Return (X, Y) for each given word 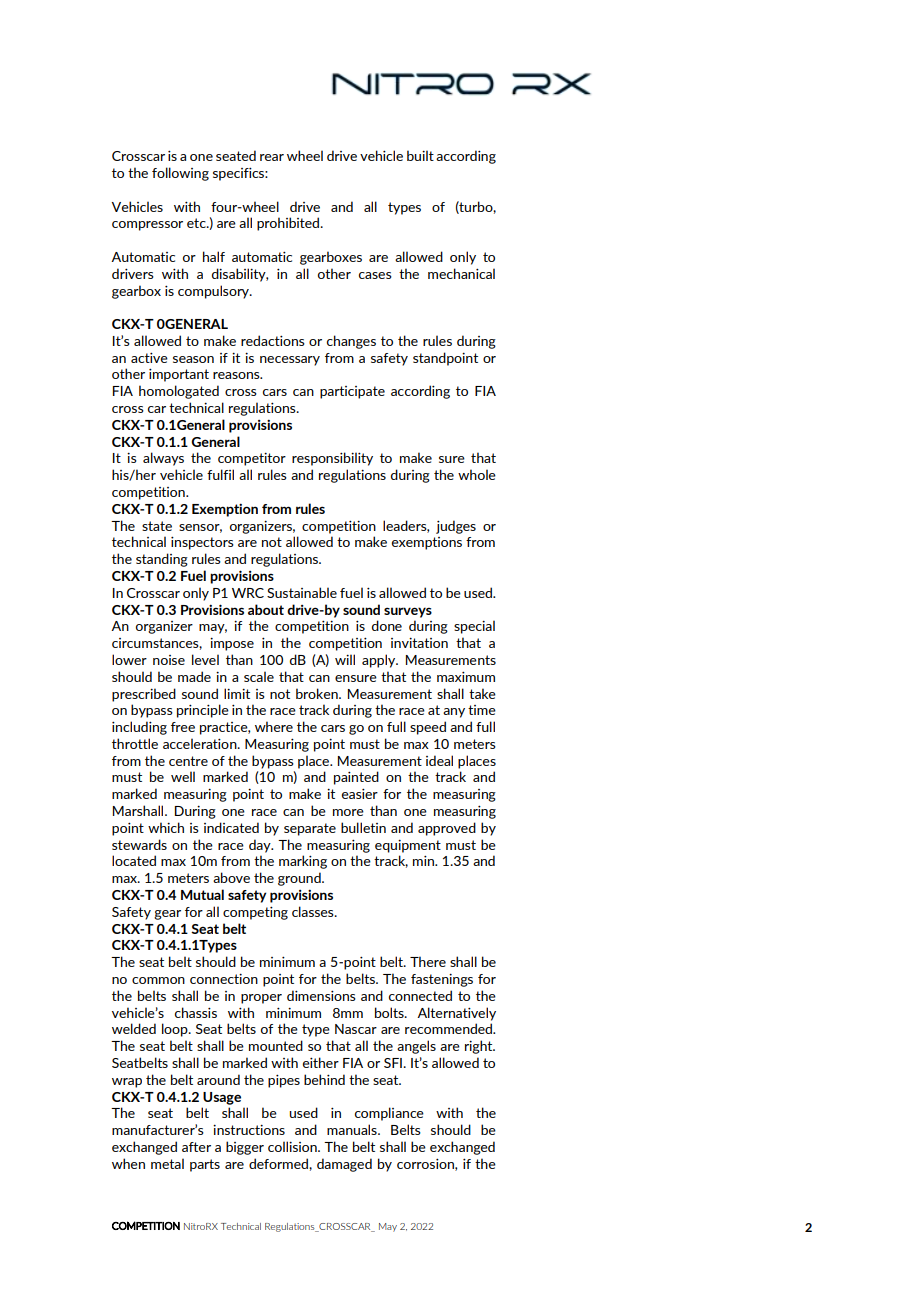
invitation (419, 643)
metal (167, 1163)
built (420, 155)
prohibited (289, 224)
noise (169, 660)
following (180, 174)
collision (293, 1146)
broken (318, 693)
